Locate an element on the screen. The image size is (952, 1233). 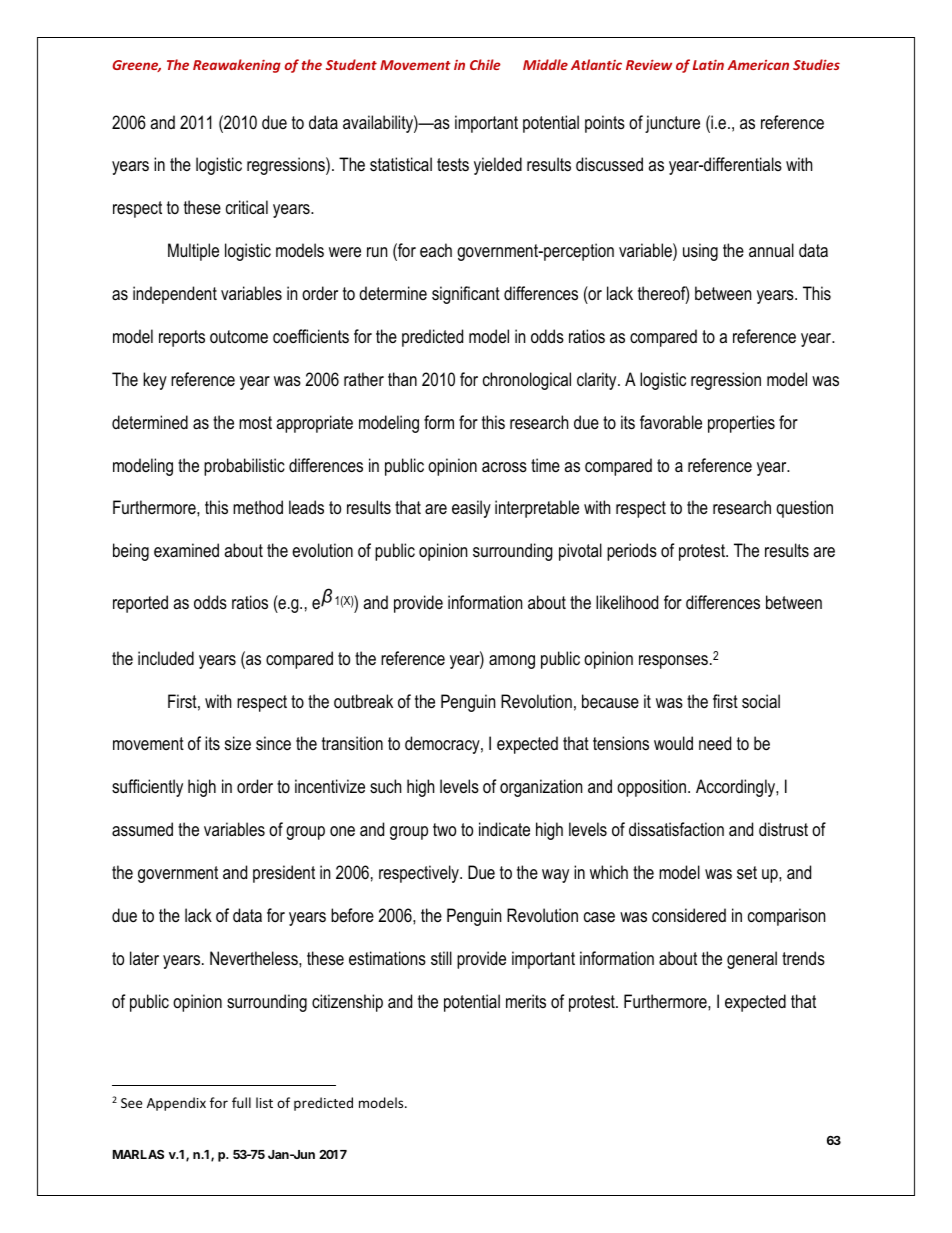
outcome is located at coordinates (239, 336).
